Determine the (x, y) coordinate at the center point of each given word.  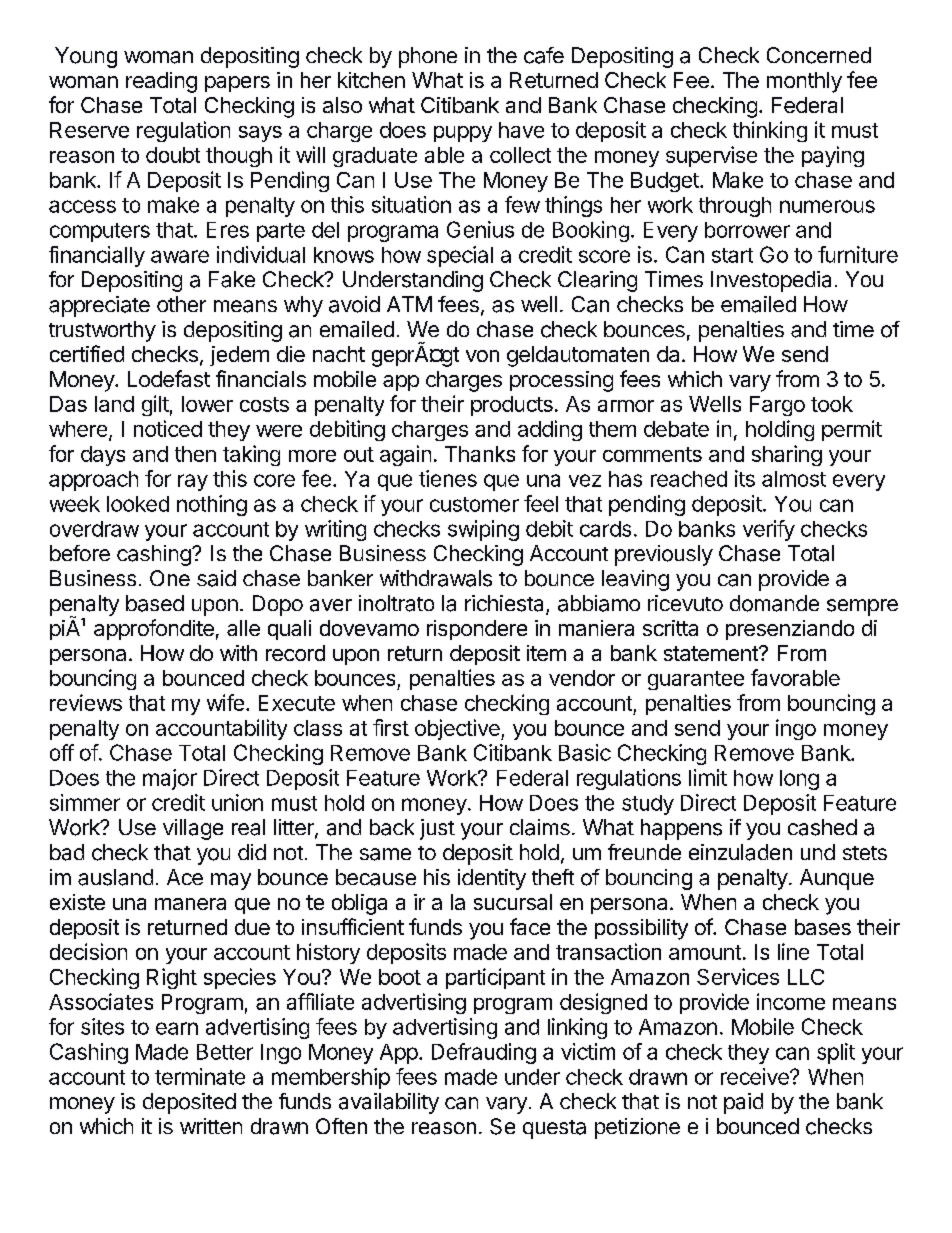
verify (769, 530)
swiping (483, 530)
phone (428, 57)
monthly (804, 82)
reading (161, 82)
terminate (200, 1076)
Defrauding (484, 1053)
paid (743, 1103)
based (155, 603)
